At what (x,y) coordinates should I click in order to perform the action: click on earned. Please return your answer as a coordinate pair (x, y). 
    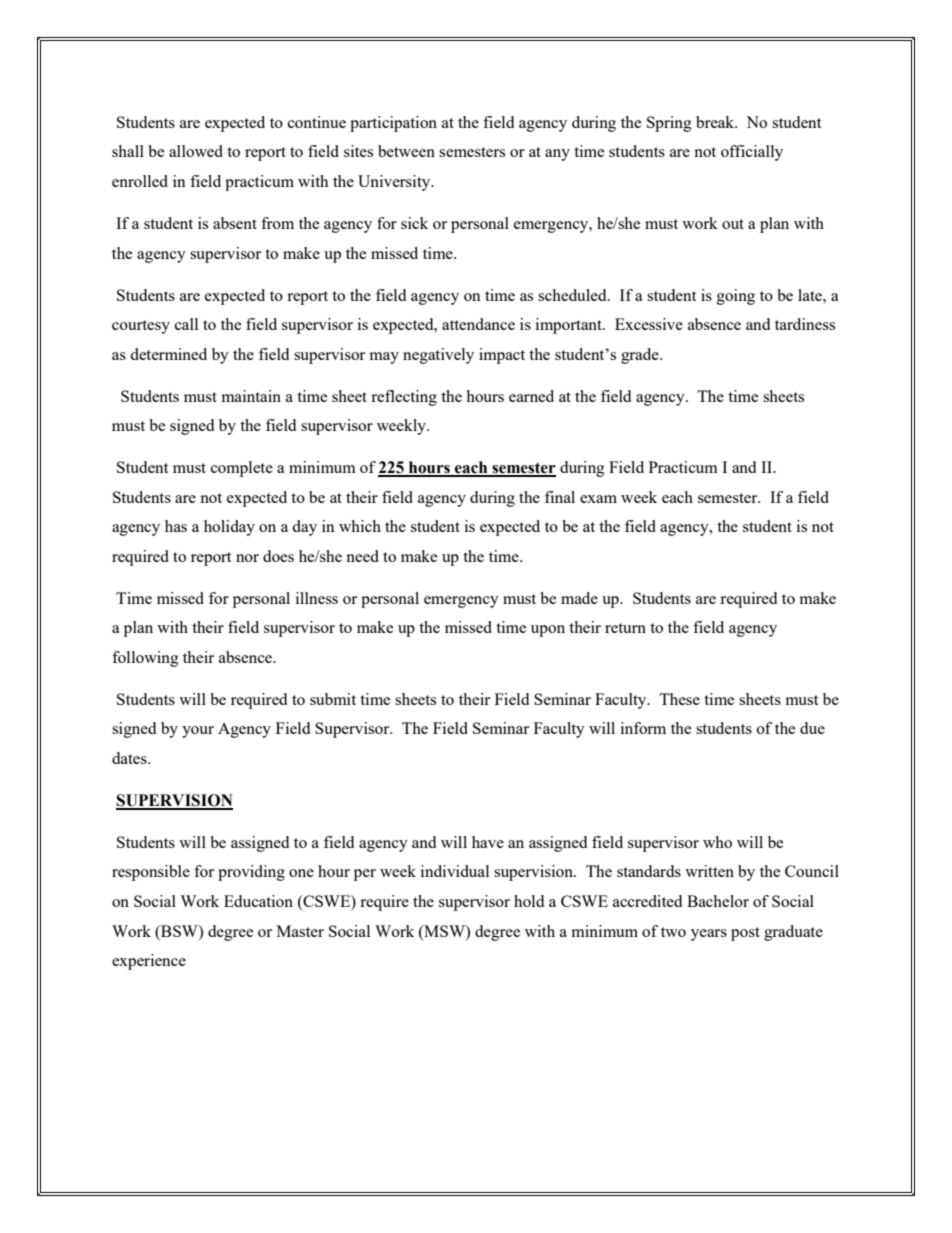
    Looking at the image, I should click on (531, 396).
